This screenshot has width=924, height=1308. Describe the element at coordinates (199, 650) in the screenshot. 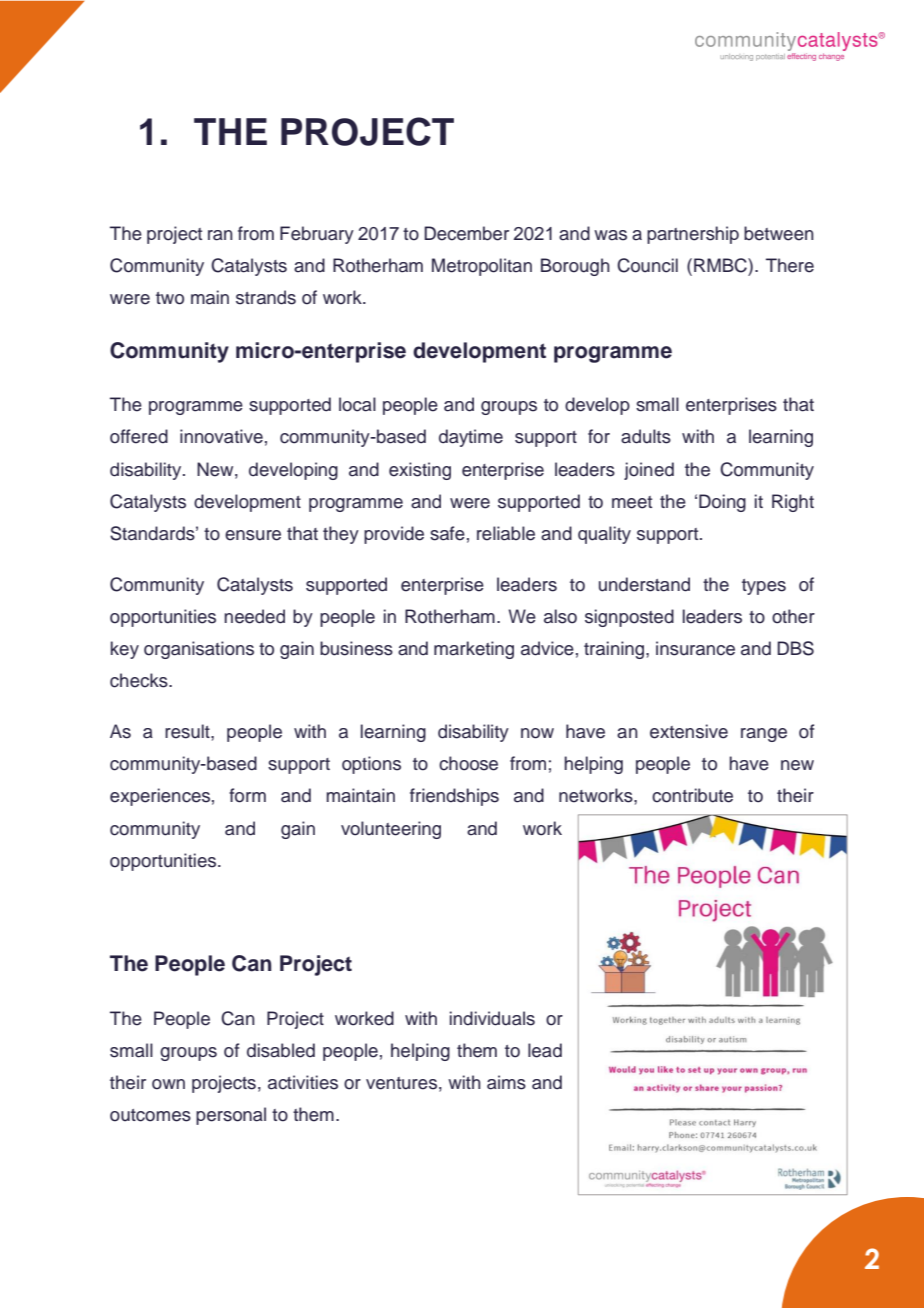

I see `organisations` at that location.
